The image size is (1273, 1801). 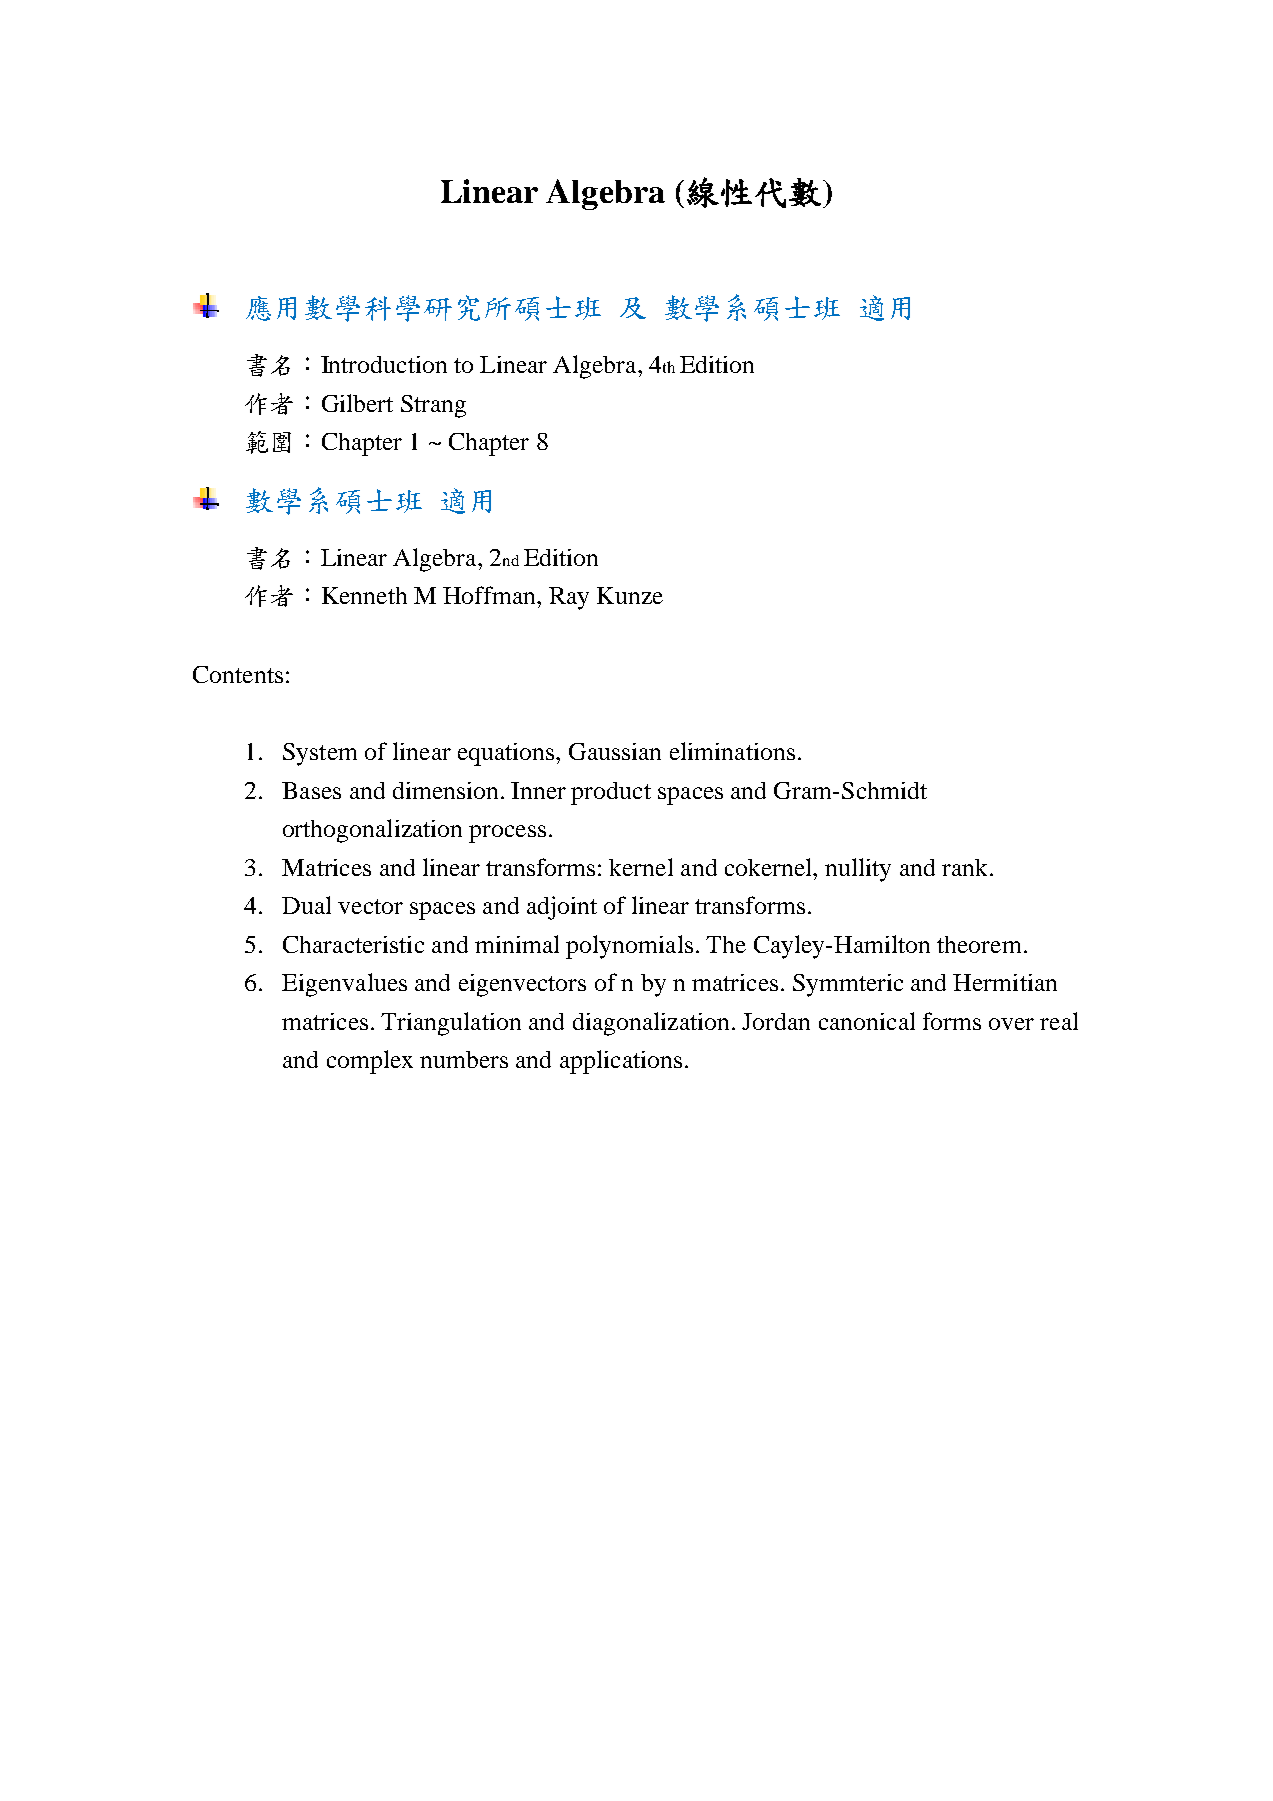 What do you see at coordinates (964, 867) in the screenshot?
I see `rank` at bounding box center [964, 867].
